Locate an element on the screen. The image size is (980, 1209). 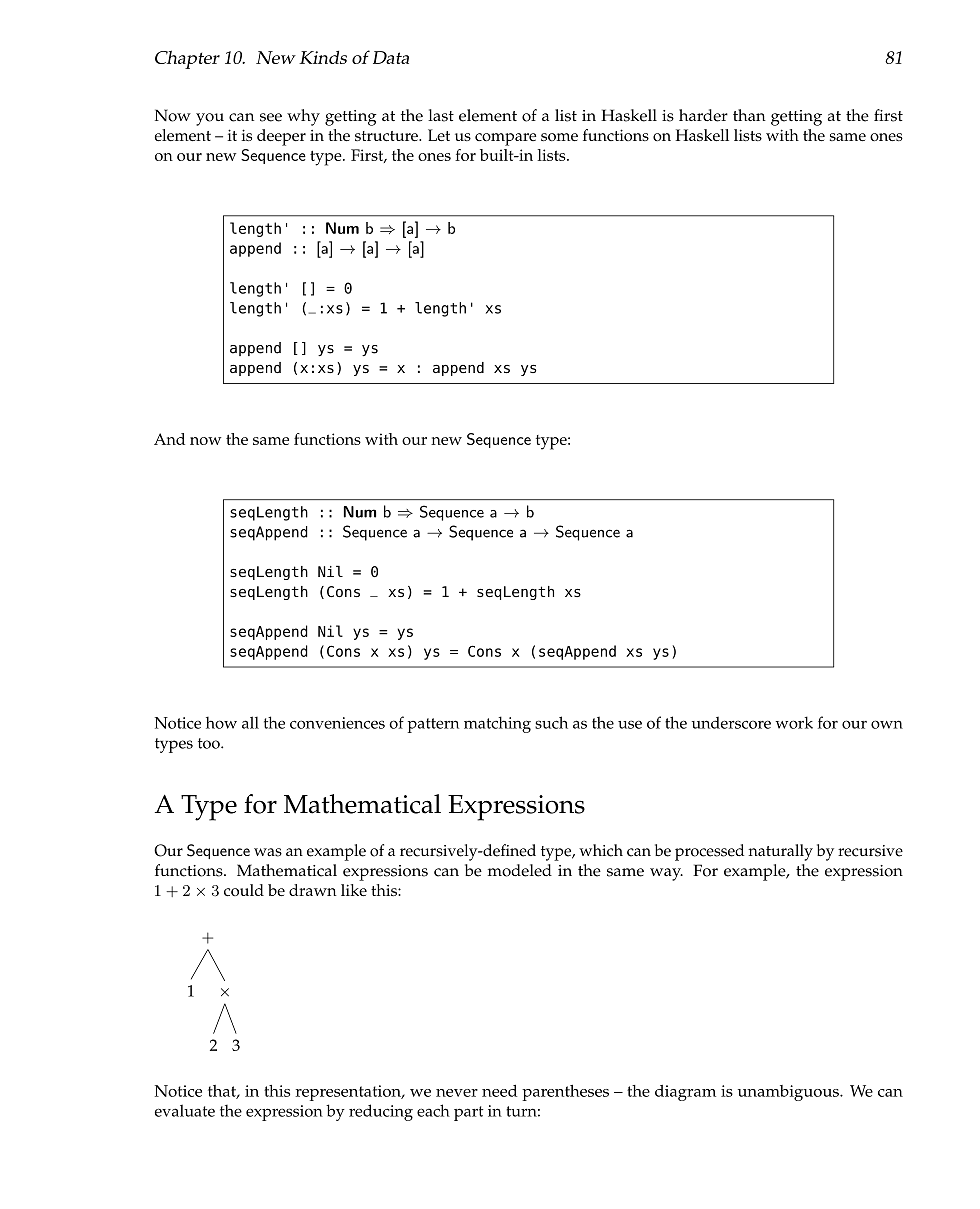
evaluate is located at coordinates (185, 1110).
